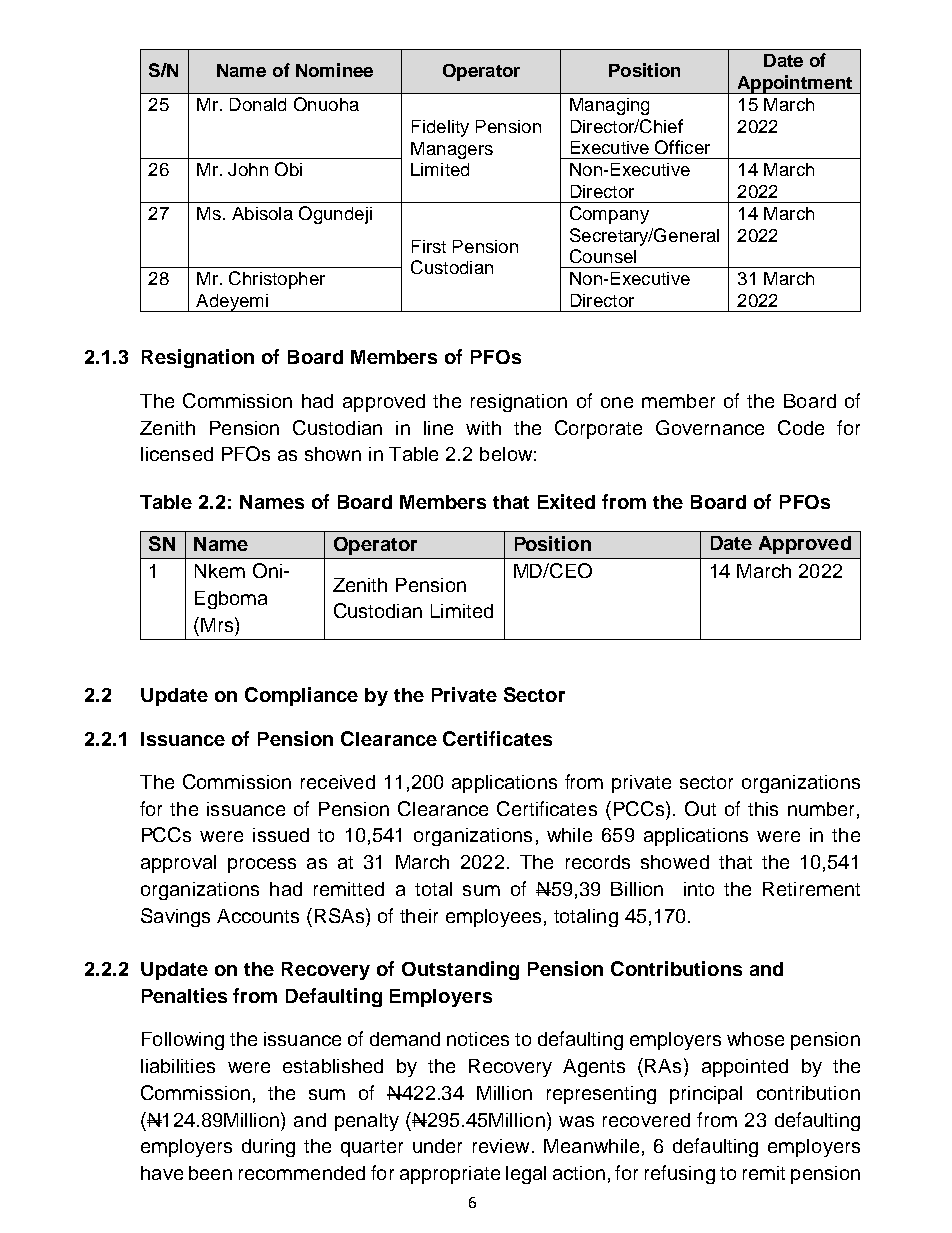 This document has height=1233, width=952. I want to click on Fidelity, so click(440, 128).
